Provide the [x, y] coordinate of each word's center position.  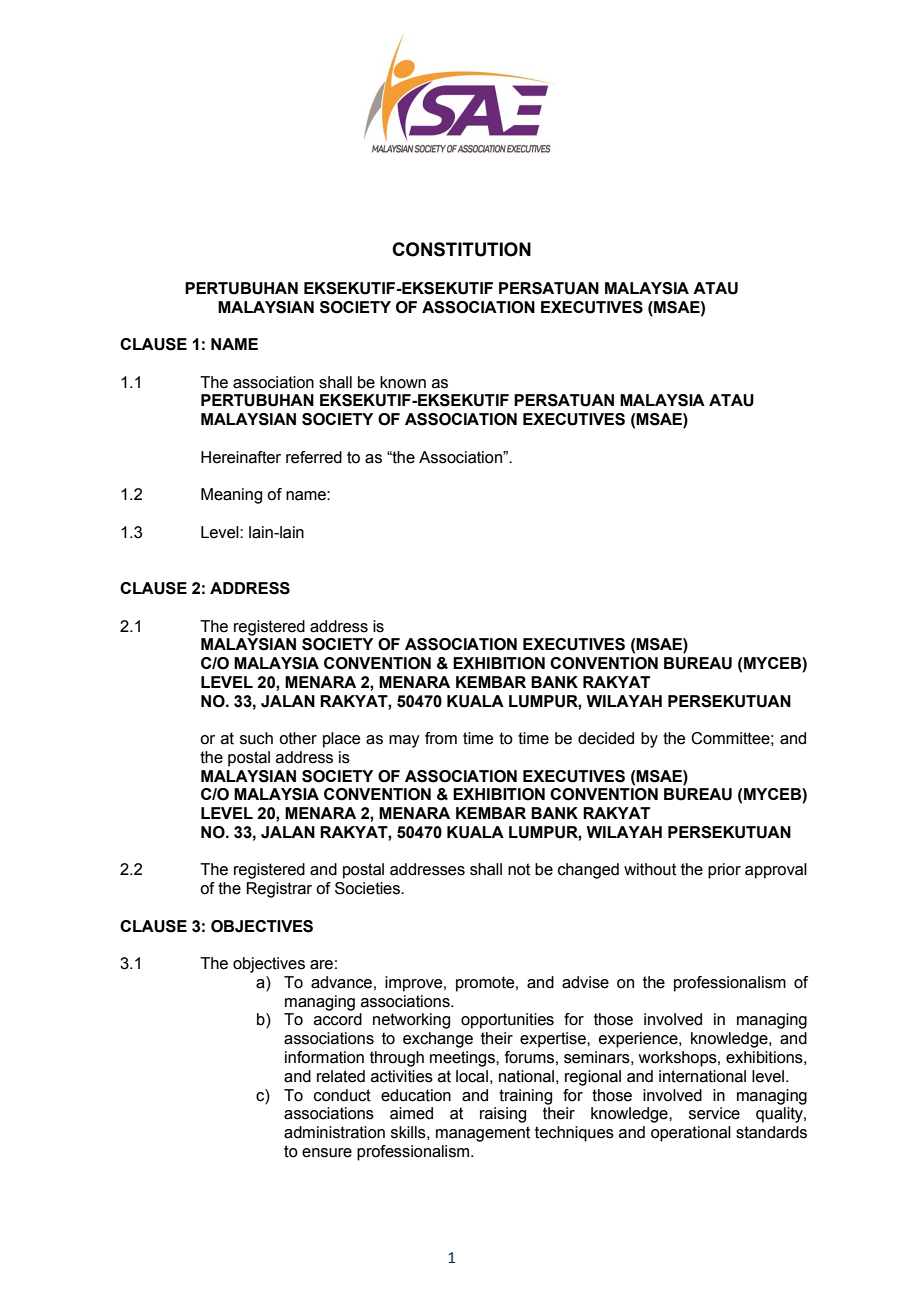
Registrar [279, 890]
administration [334, 1132]
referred [314, 457]
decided [606, 738]
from [441, 738]
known [403, 382]
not [519, 869]
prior [724, 871]
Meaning [231, 496]
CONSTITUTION [461, 249]
